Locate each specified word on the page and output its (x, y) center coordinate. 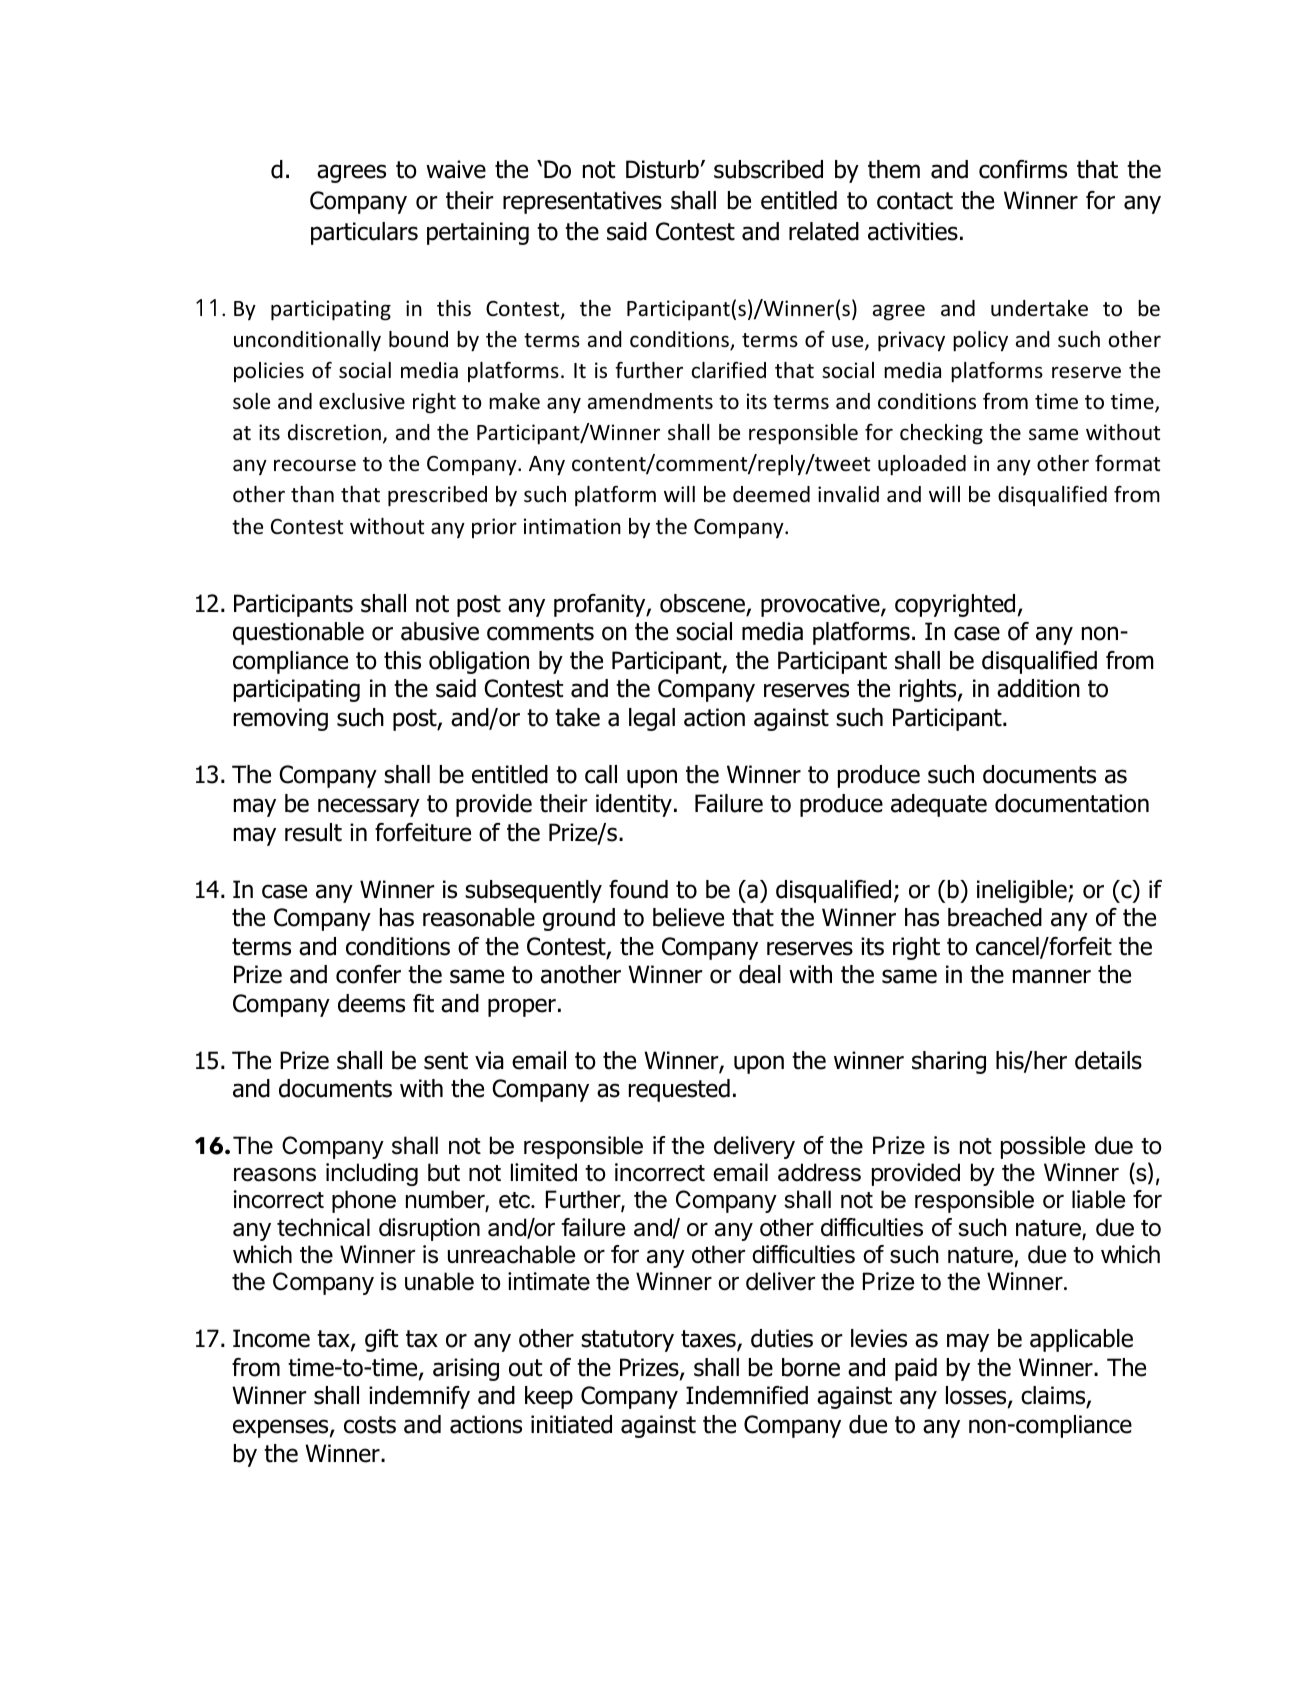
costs (370, 1425)
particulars (364, 233)
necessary (369, 807)
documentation (1072, 803)
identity (634, 805)
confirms (1023, 169)
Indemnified (747, 1395)
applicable (1081, 1340)
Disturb (662, 169)
